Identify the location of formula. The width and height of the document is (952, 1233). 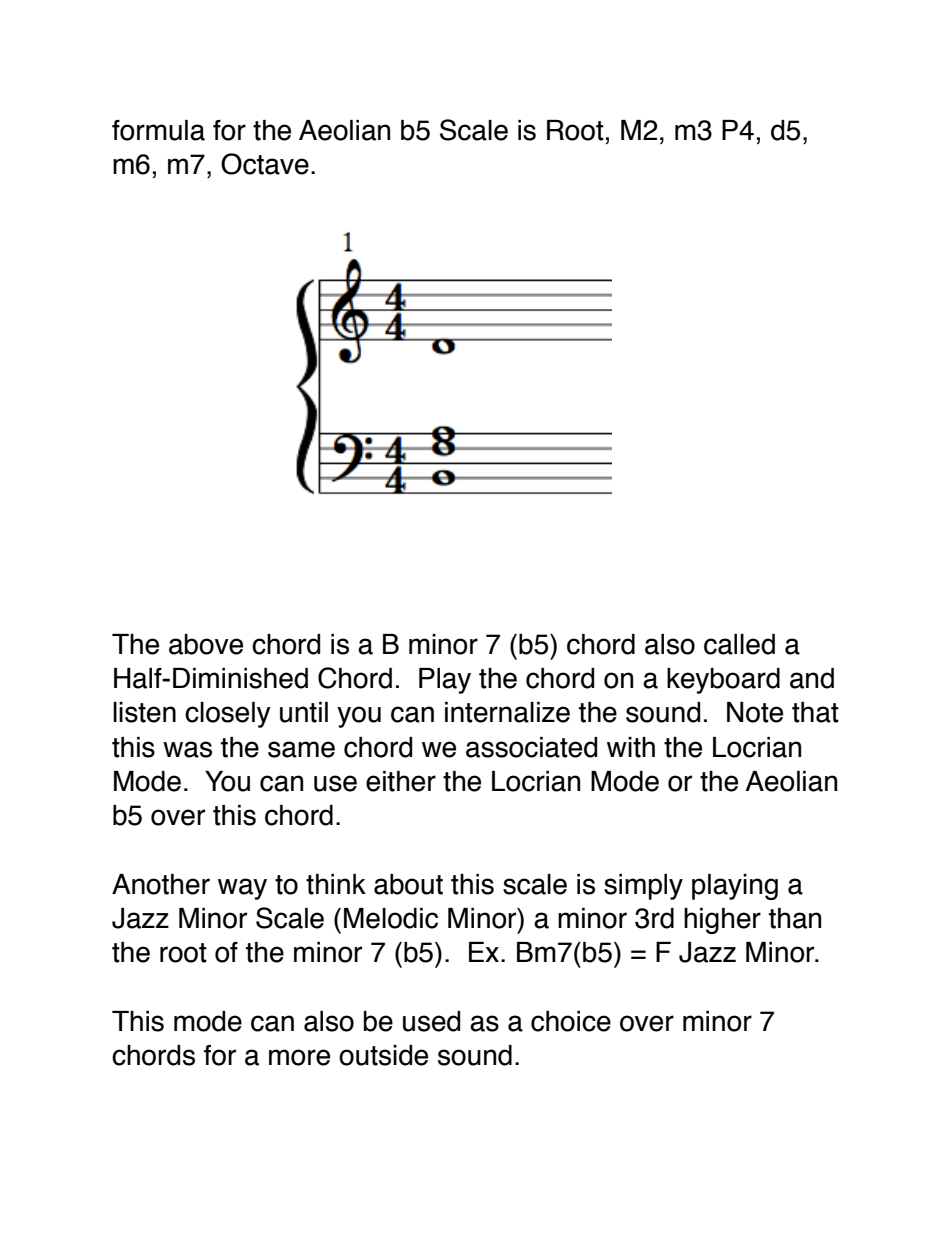
(158, 130).
